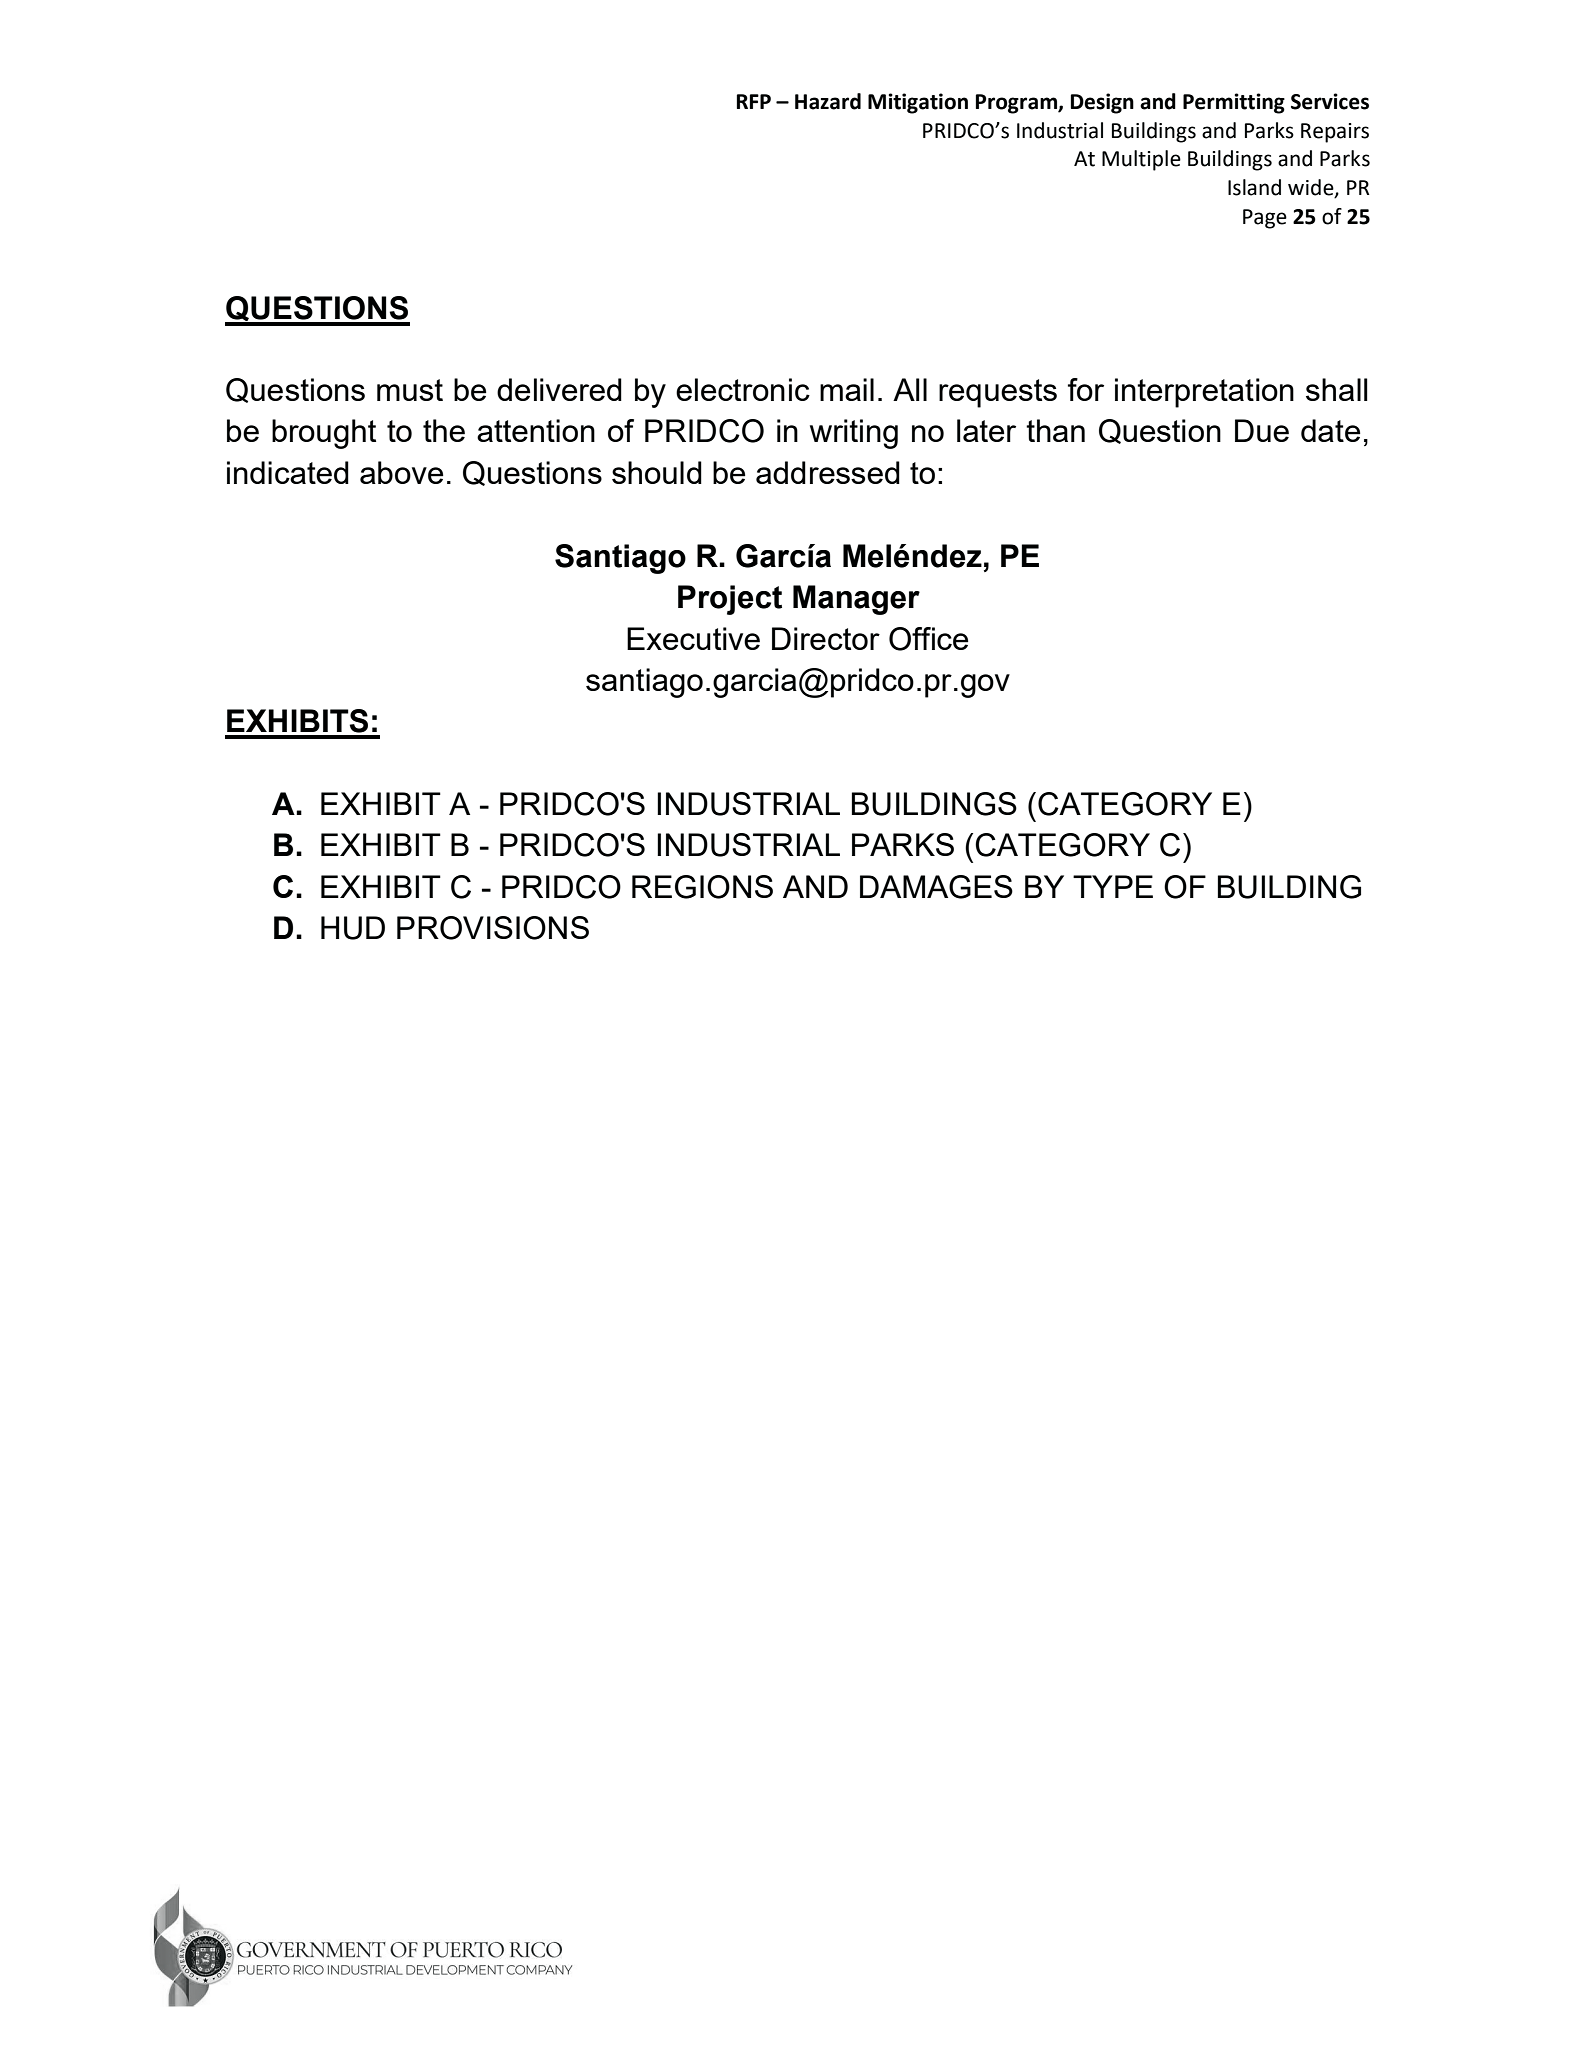  Describe the element at coordinates (828, 101) in the image. I see `Hazard` at that location.
